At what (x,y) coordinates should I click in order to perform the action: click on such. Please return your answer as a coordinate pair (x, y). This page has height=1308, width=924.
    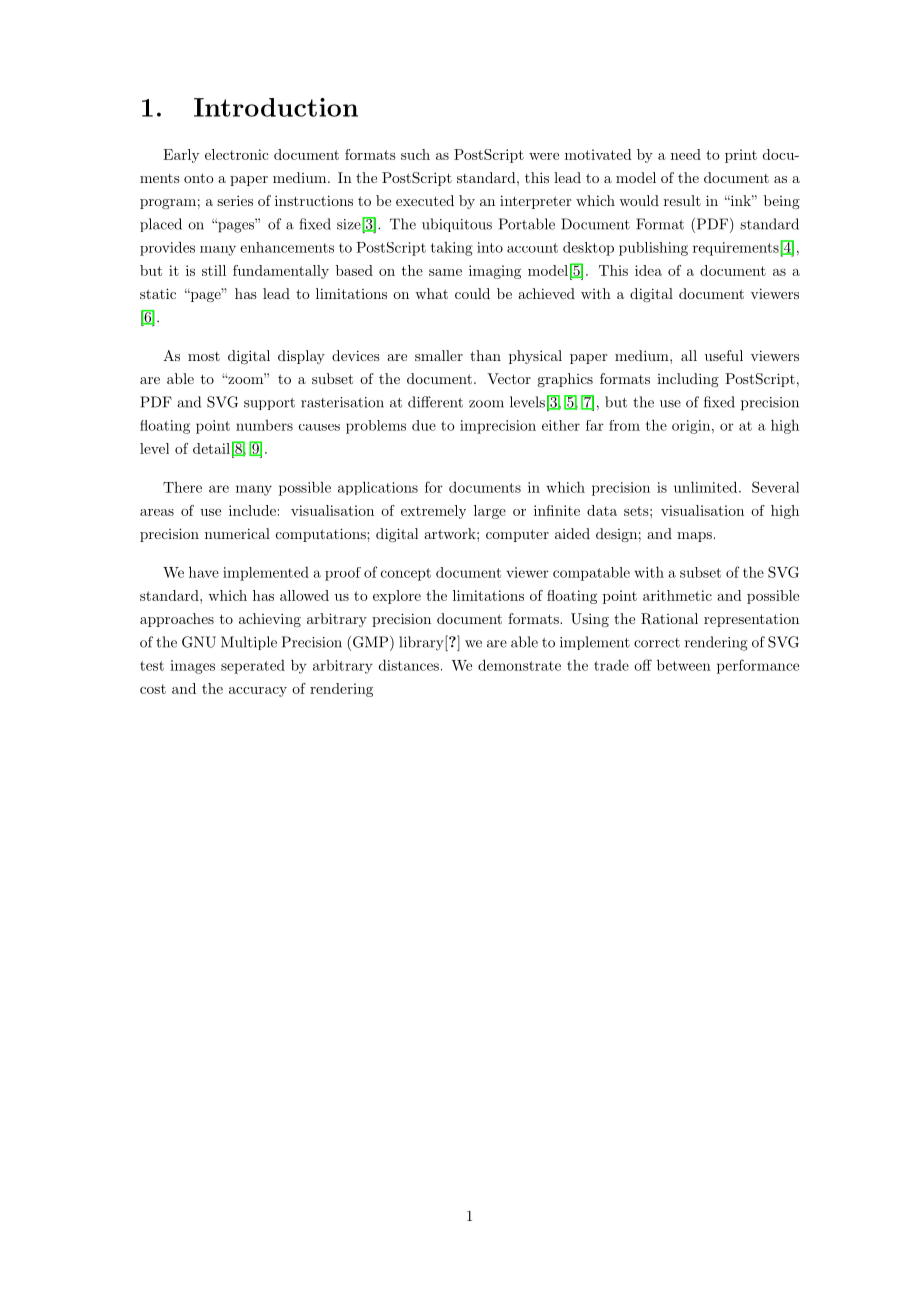
    Looking at the image, I should click on (415, 154).
